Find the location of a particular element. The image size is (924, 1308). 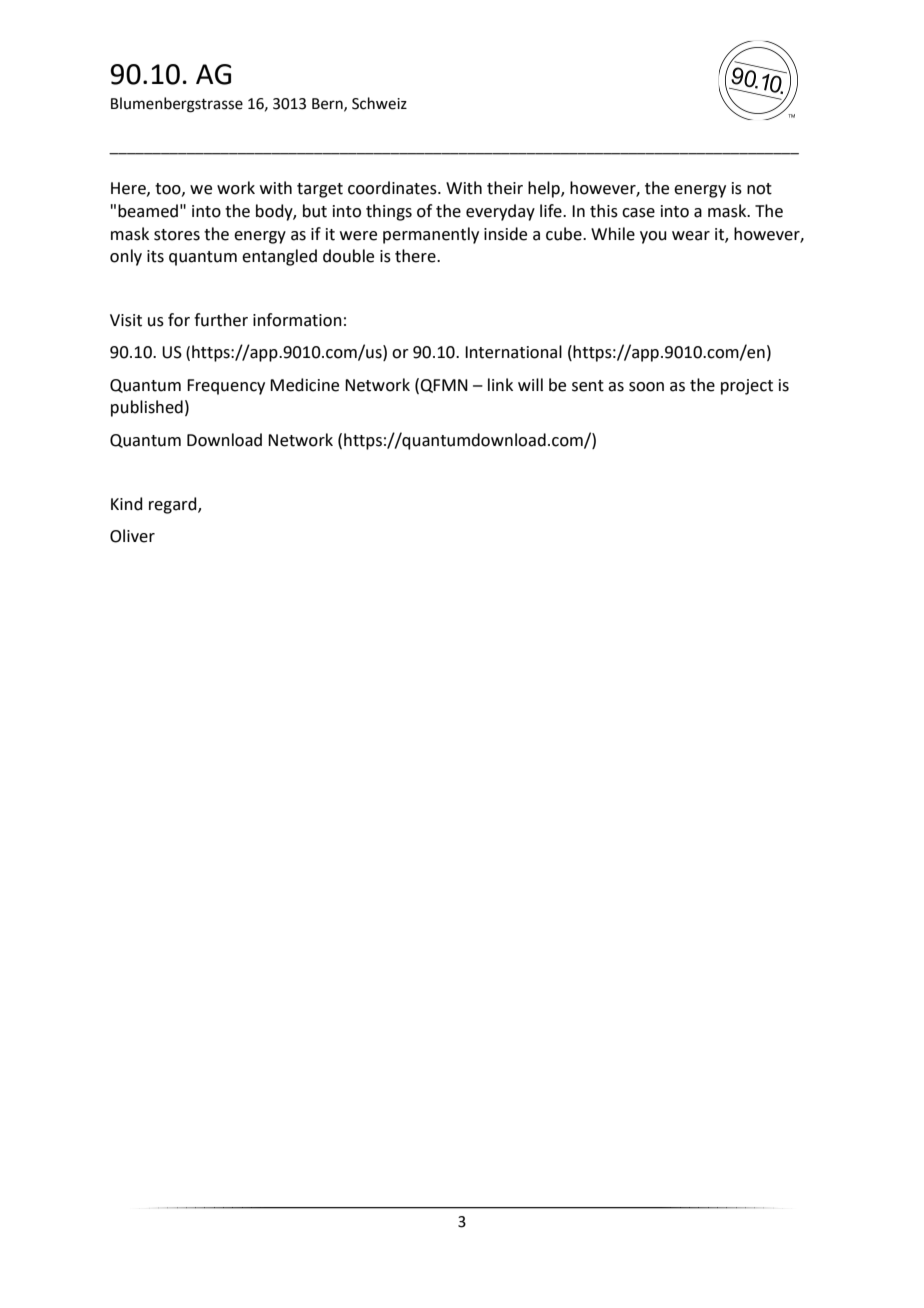

International is located at coordinates (513, 352).
